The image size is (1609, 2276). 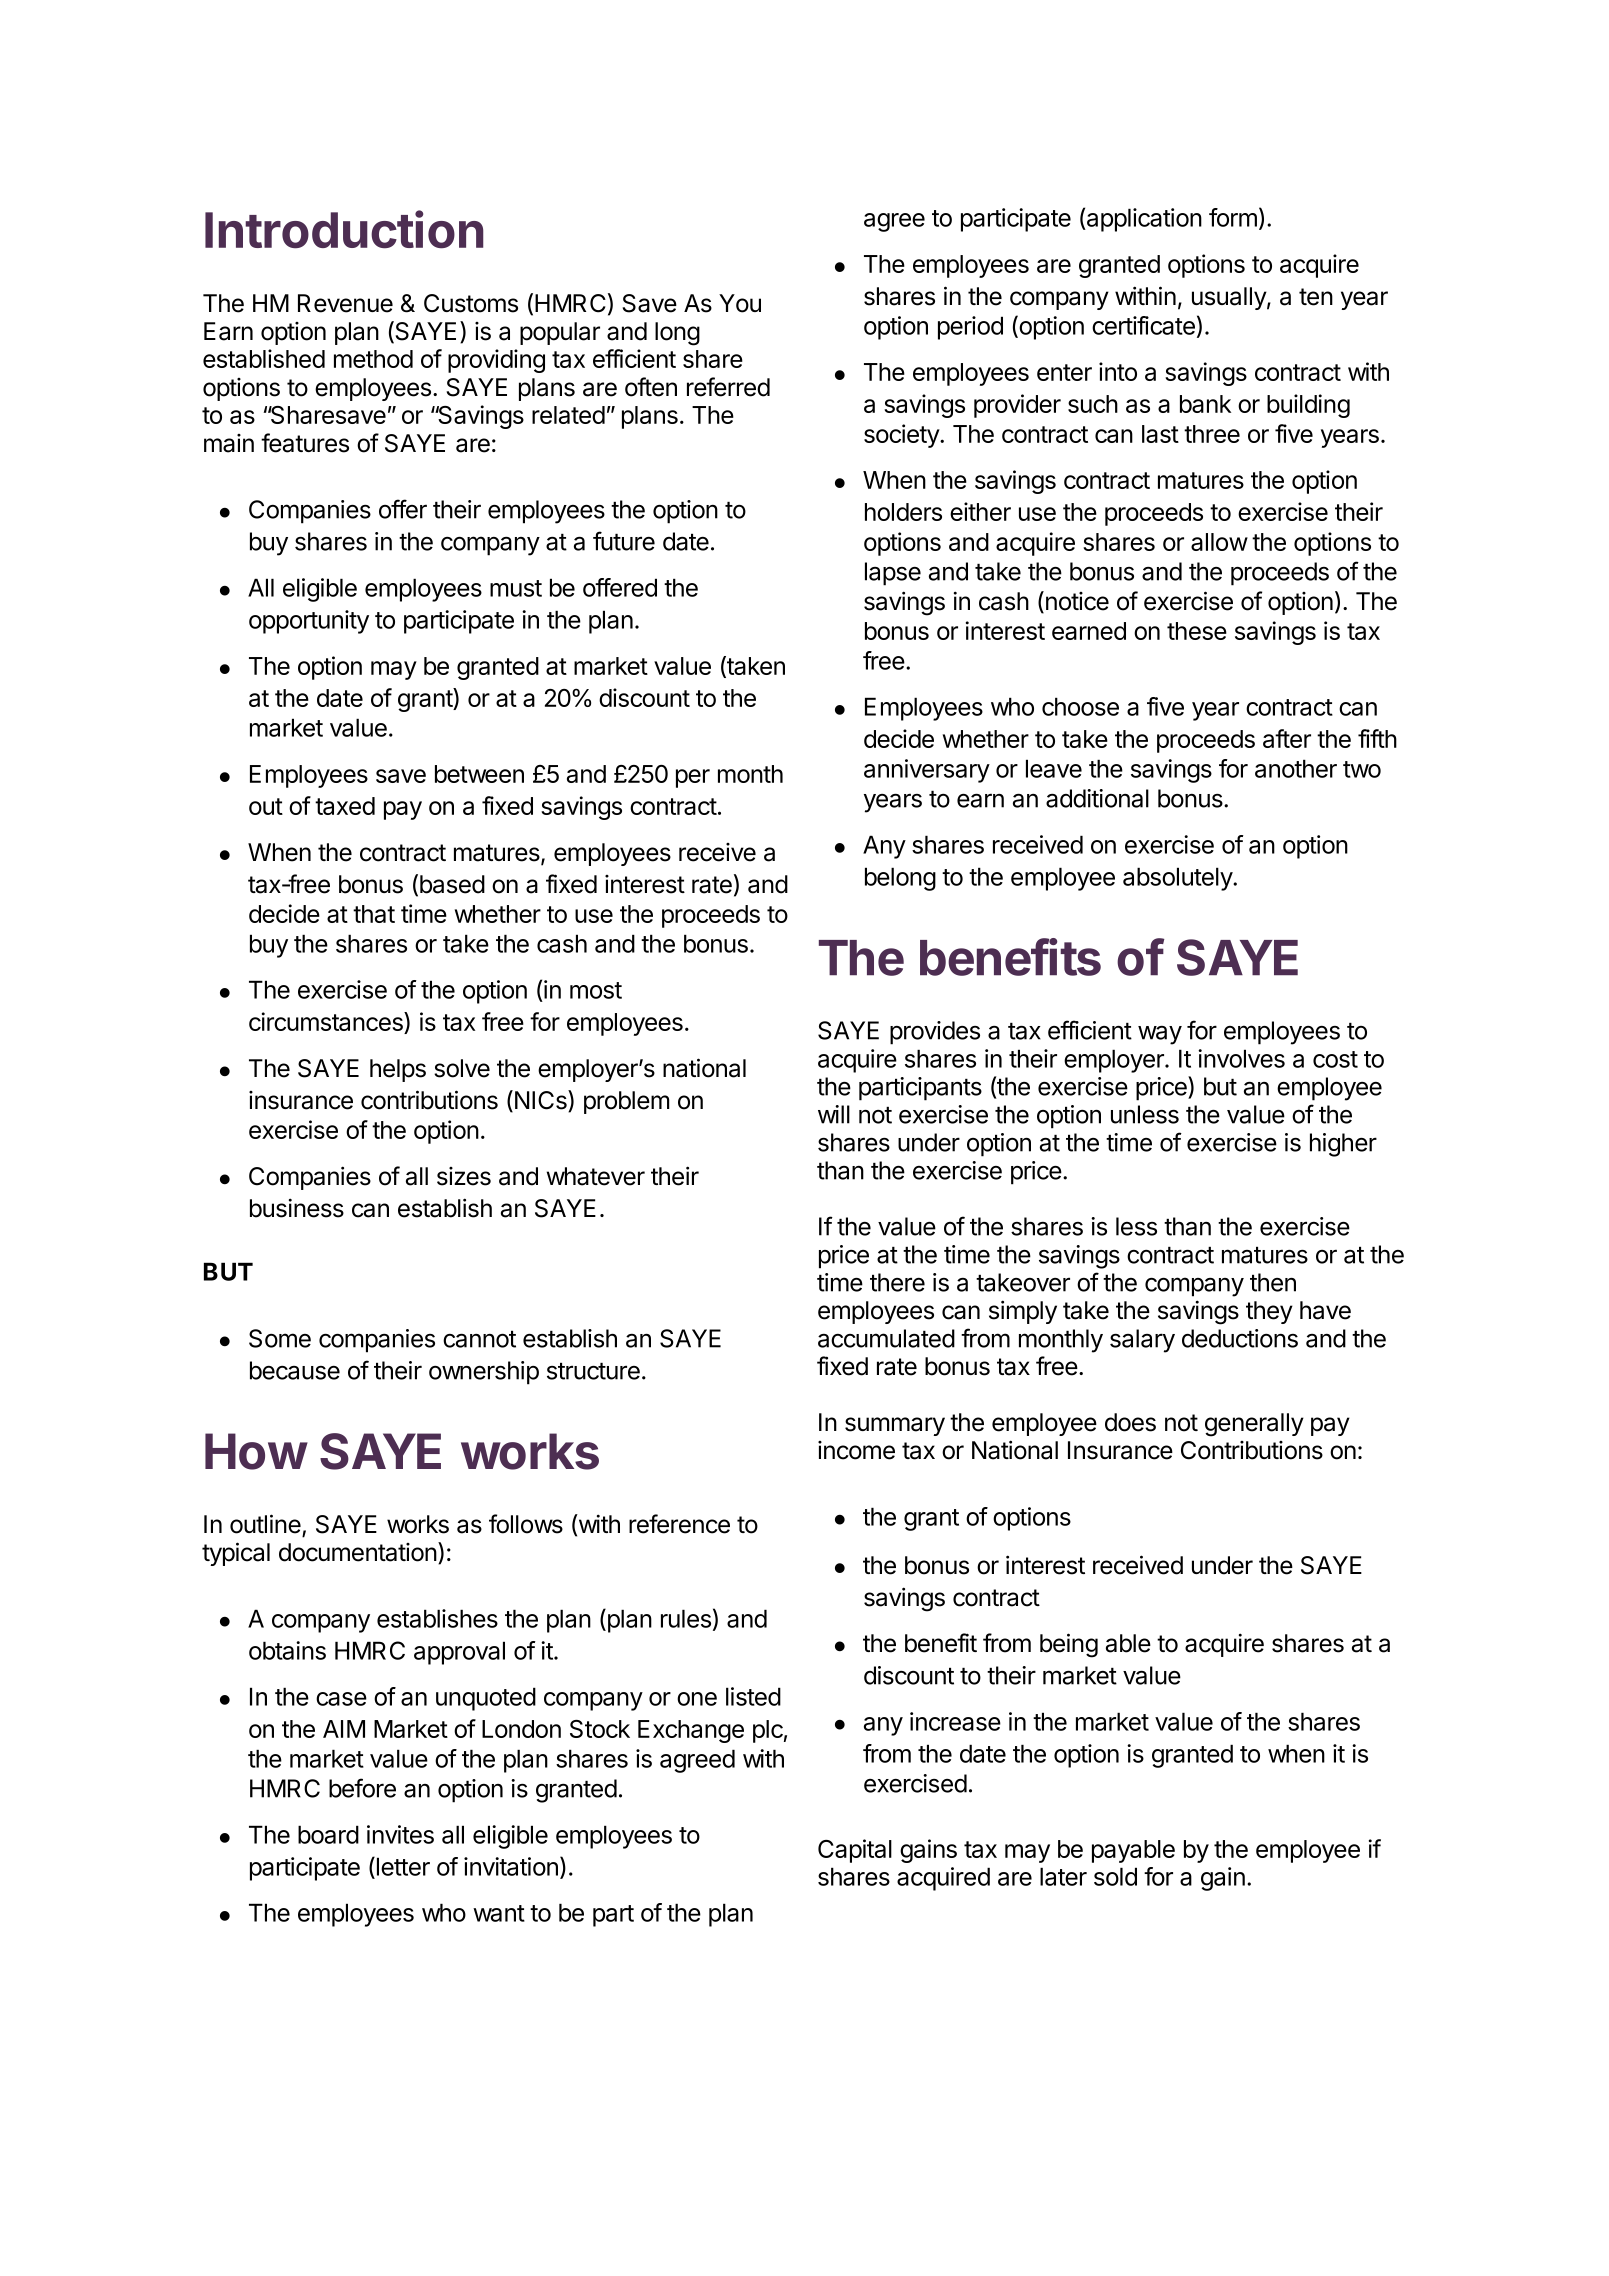 I want to click on You, so click(x=740, y=303).
